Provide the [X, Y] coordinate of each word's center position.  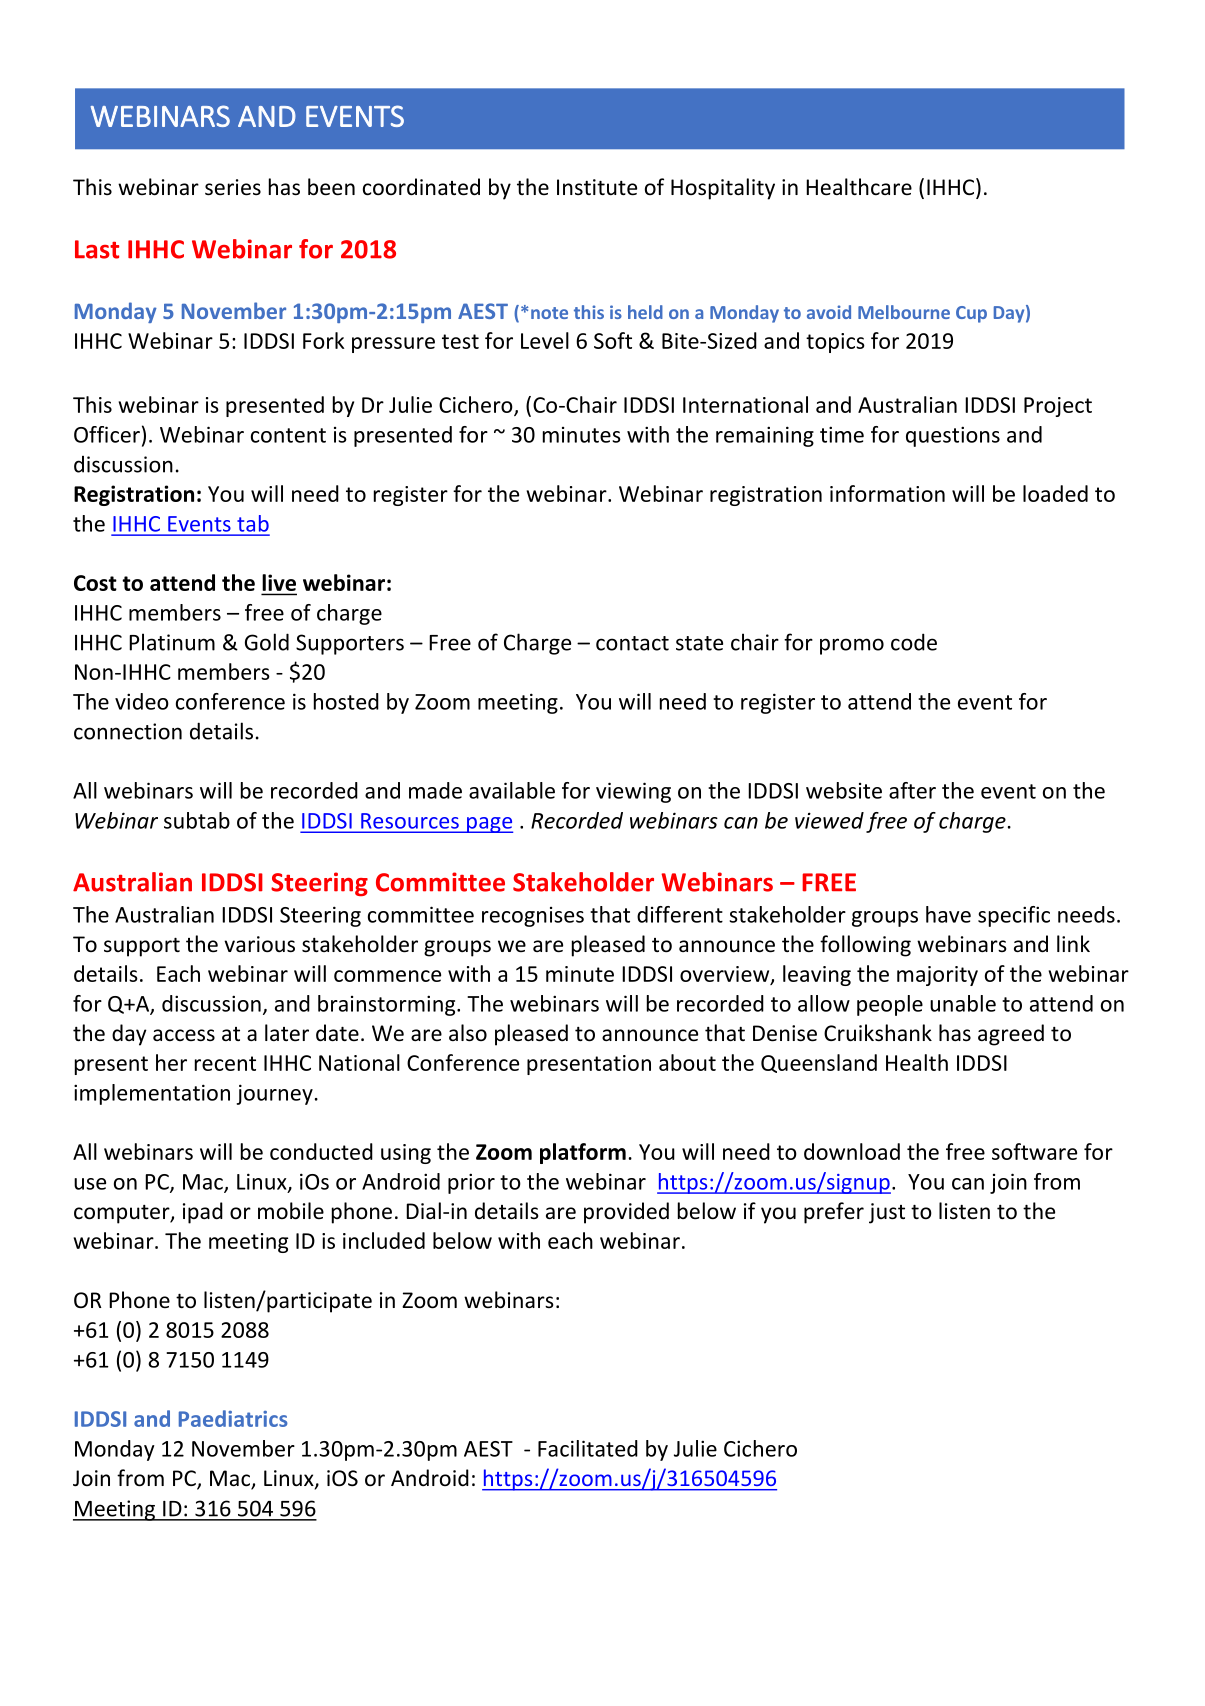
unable [963, 1003]
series [233, 187]
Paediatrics [233, 1418]
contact [632, 643]
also [468, 1033]
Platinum [172, 642]
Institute [597, 187]
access [184, 1035]
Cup [971, 314]
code [914, 642]
